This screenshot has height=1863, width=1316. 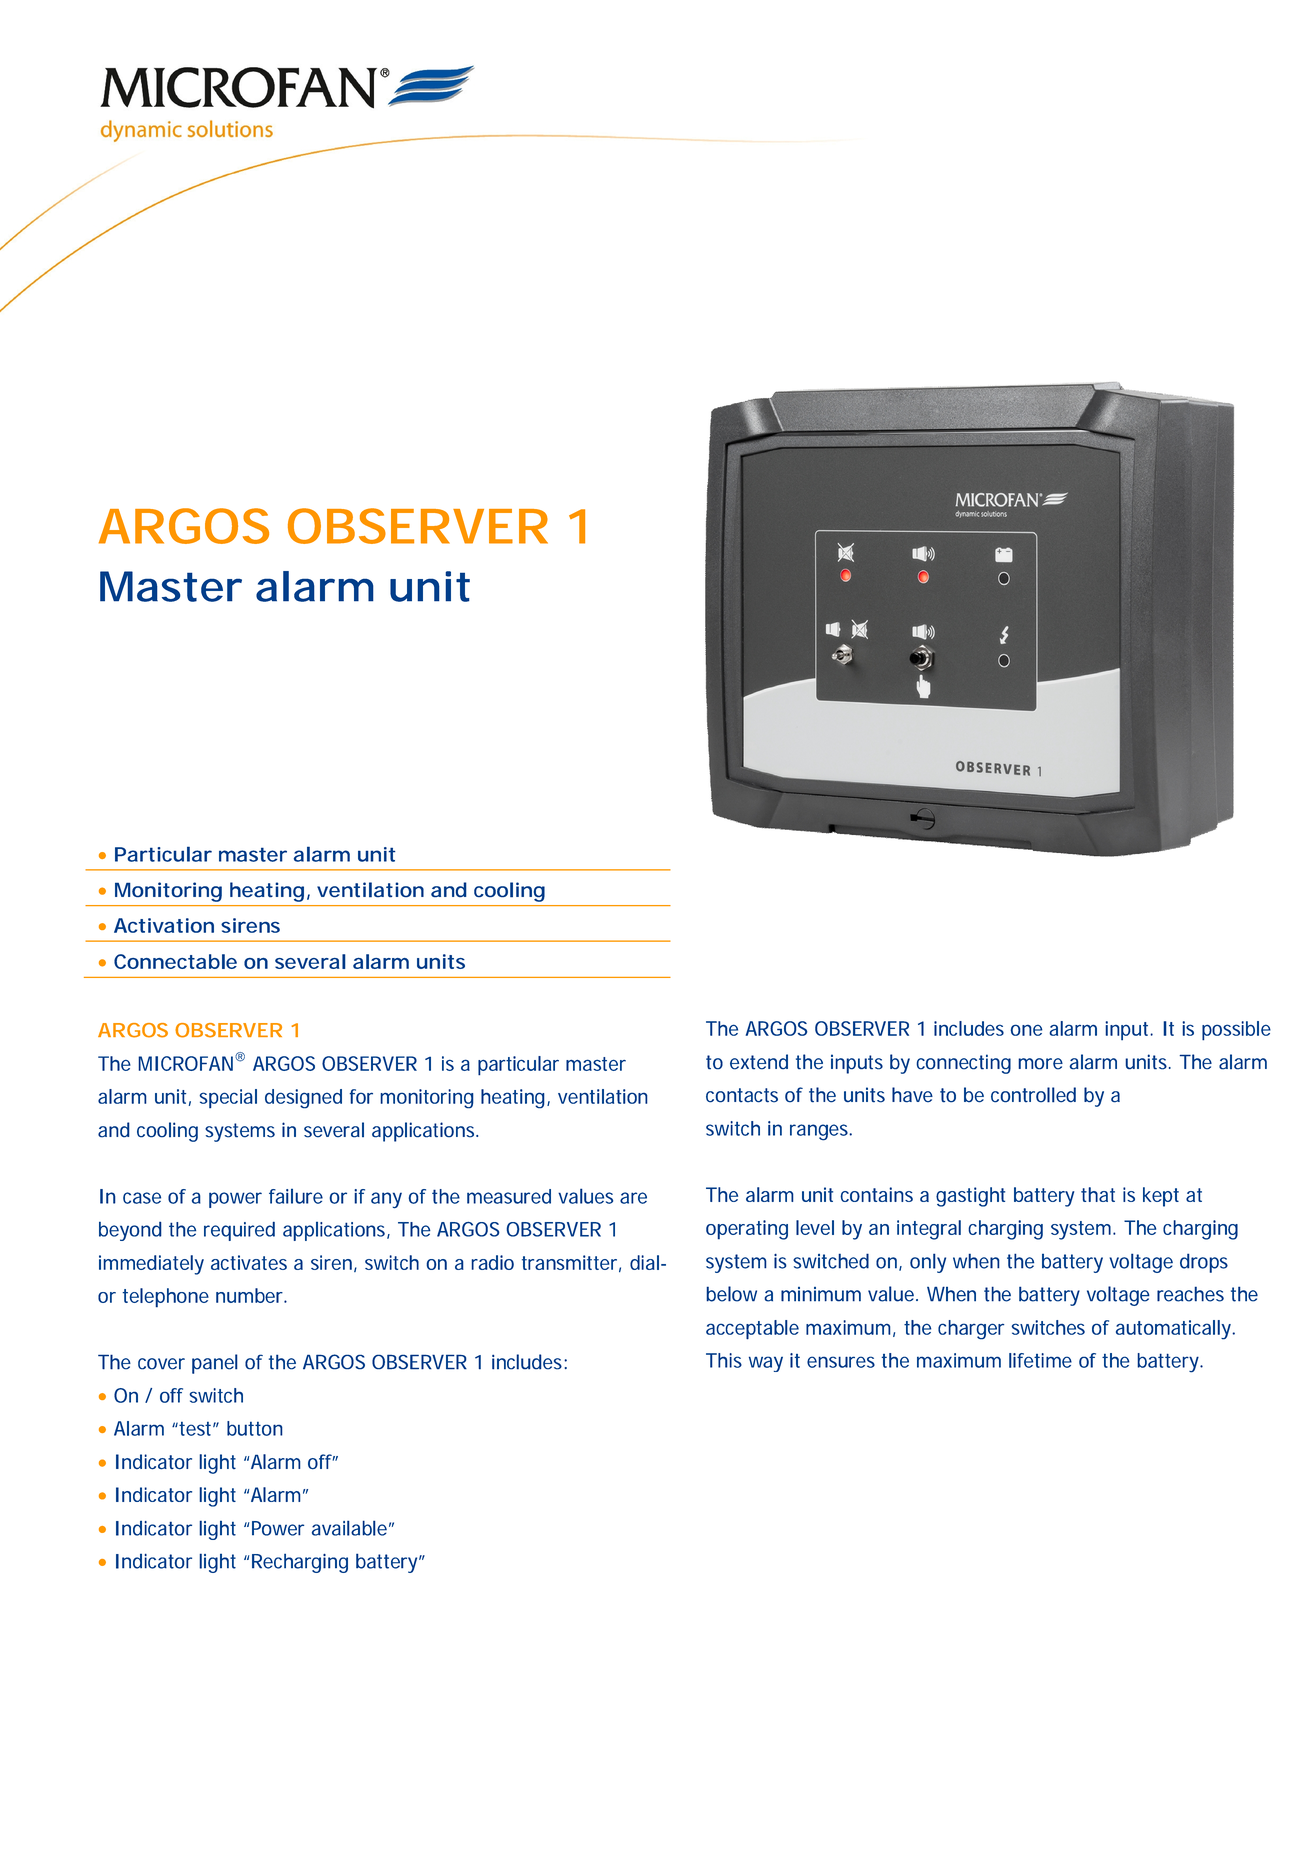 What do you see at coordinates (175, 961) in the screenshot?
I see `Connectable` at bounding box center [175, 961].
